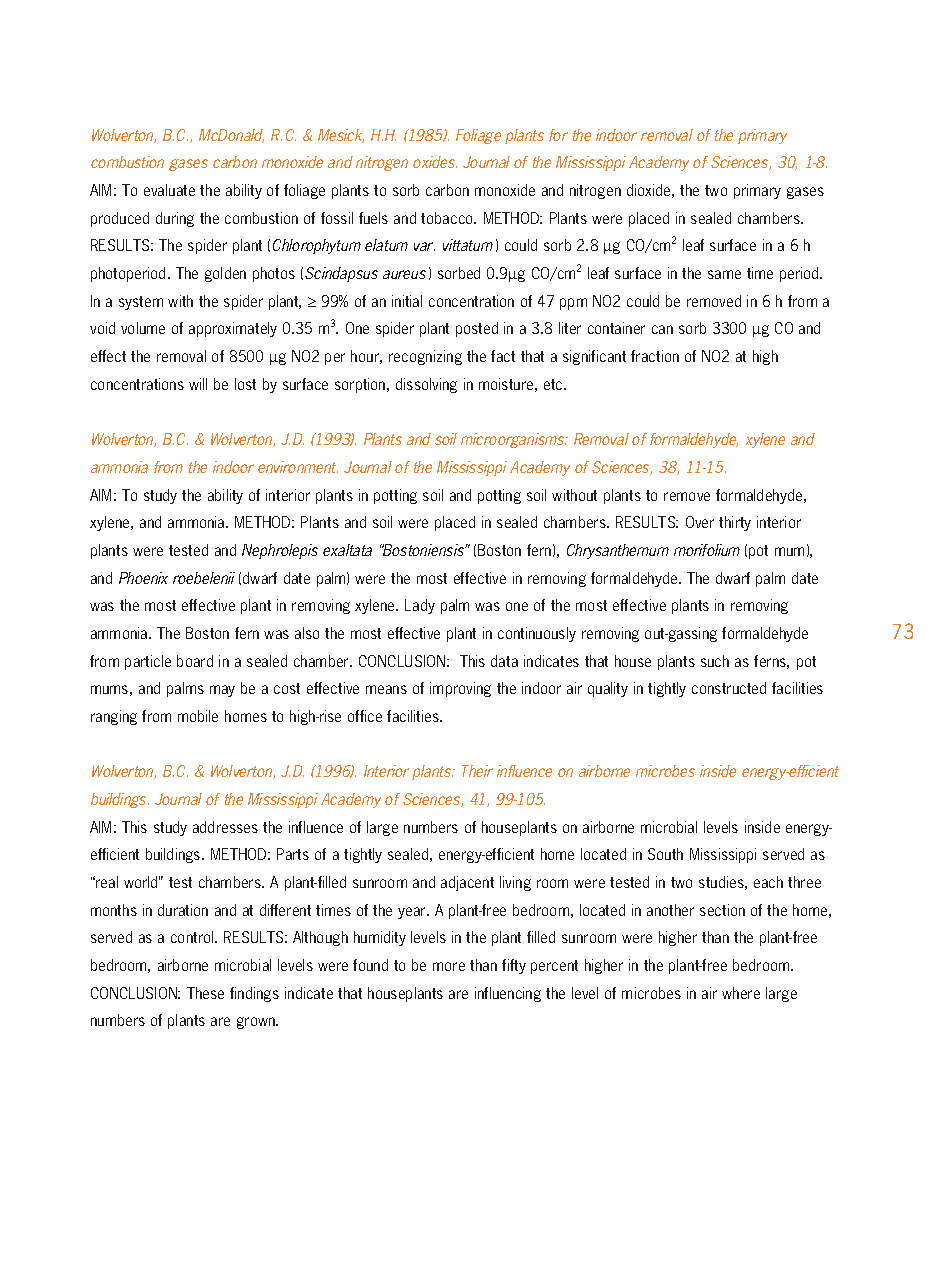 Image resolution: width=952 pixels, height=1264 pixels. I want to click on Over, so click(700, 522).
